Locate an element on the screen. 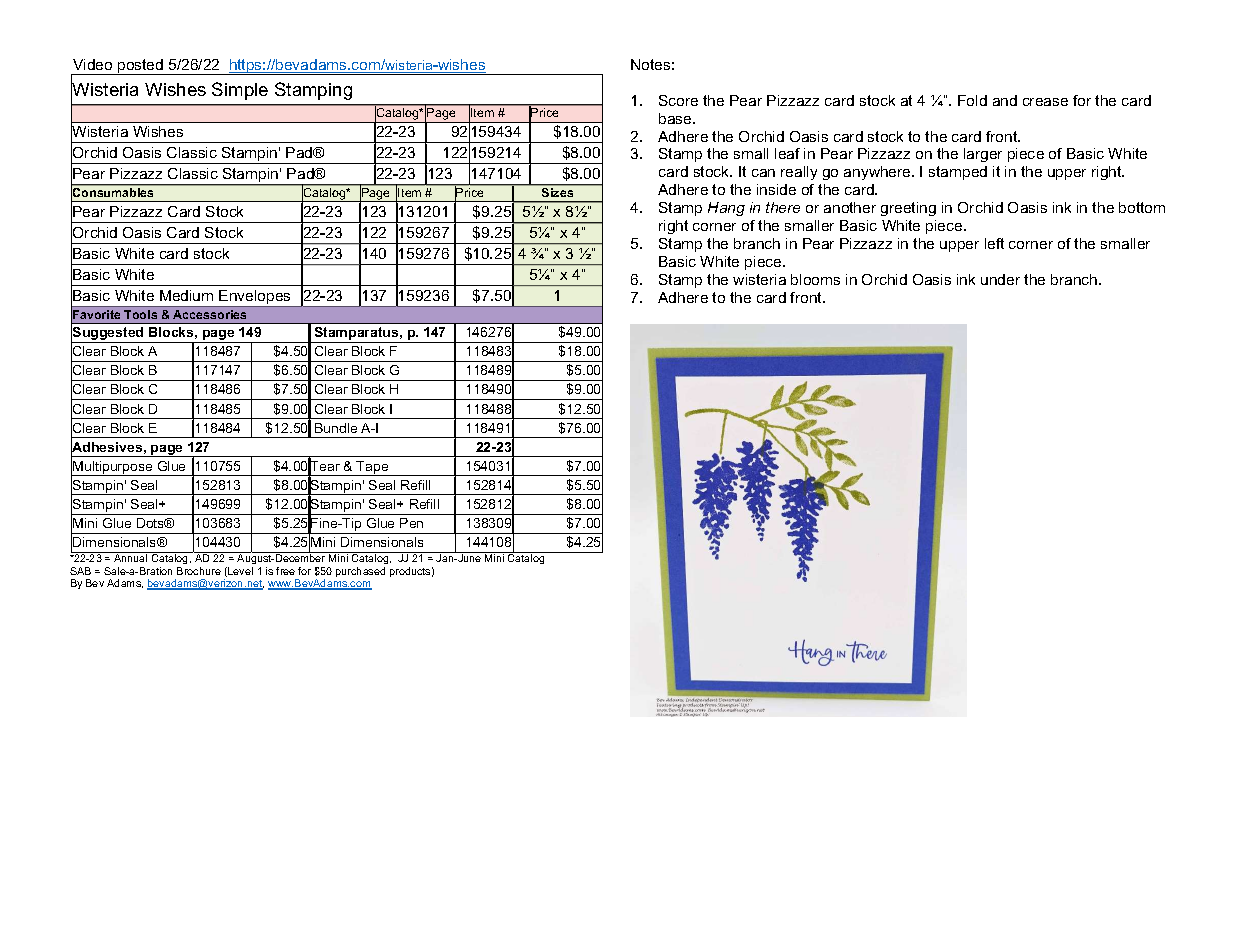 The width and height of the screenshot is (1233, 952). Score is located at coordinates (678, 100).
